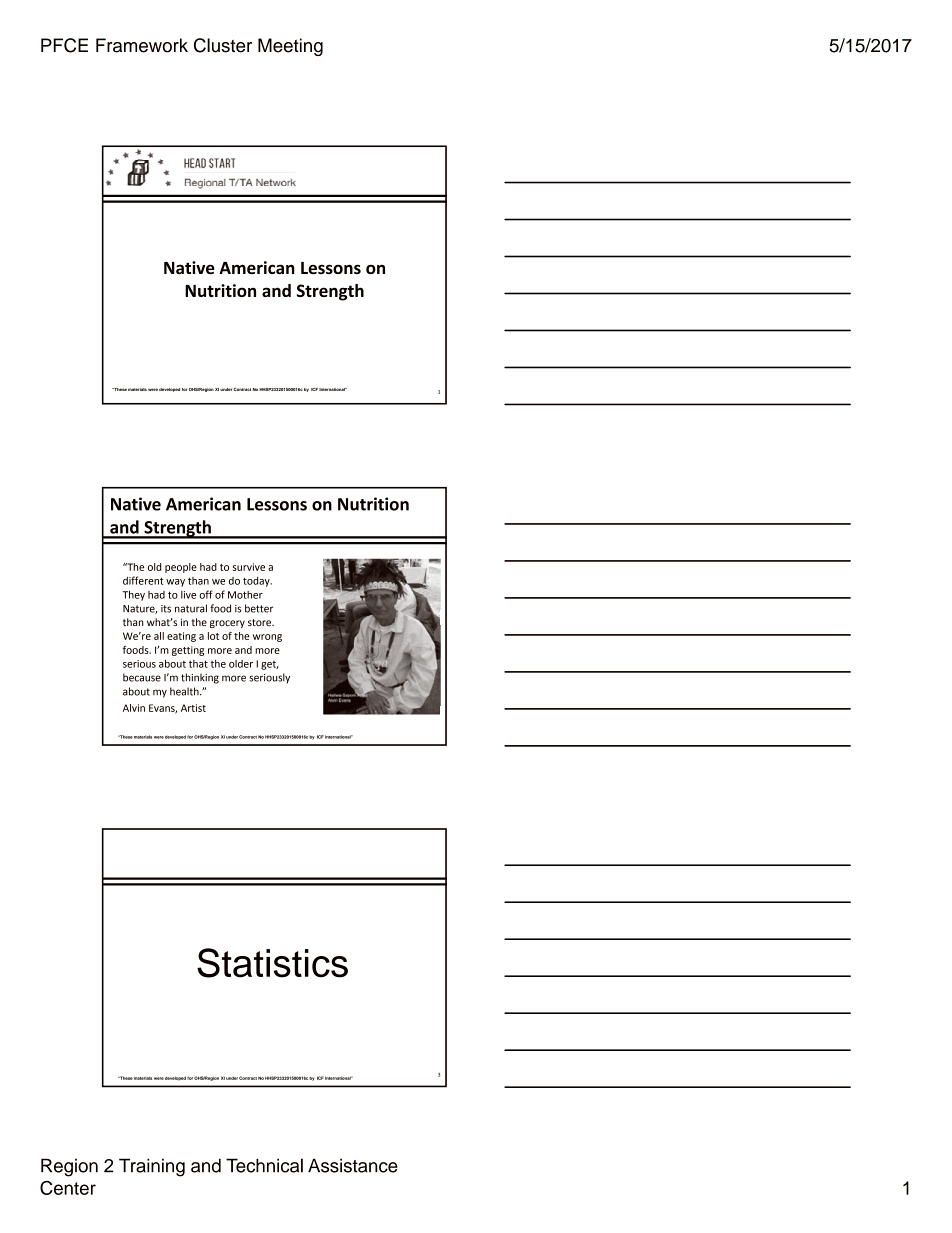  Describe the element at coordinates (143, 580) in the screenshot. I see `different` at that location.
